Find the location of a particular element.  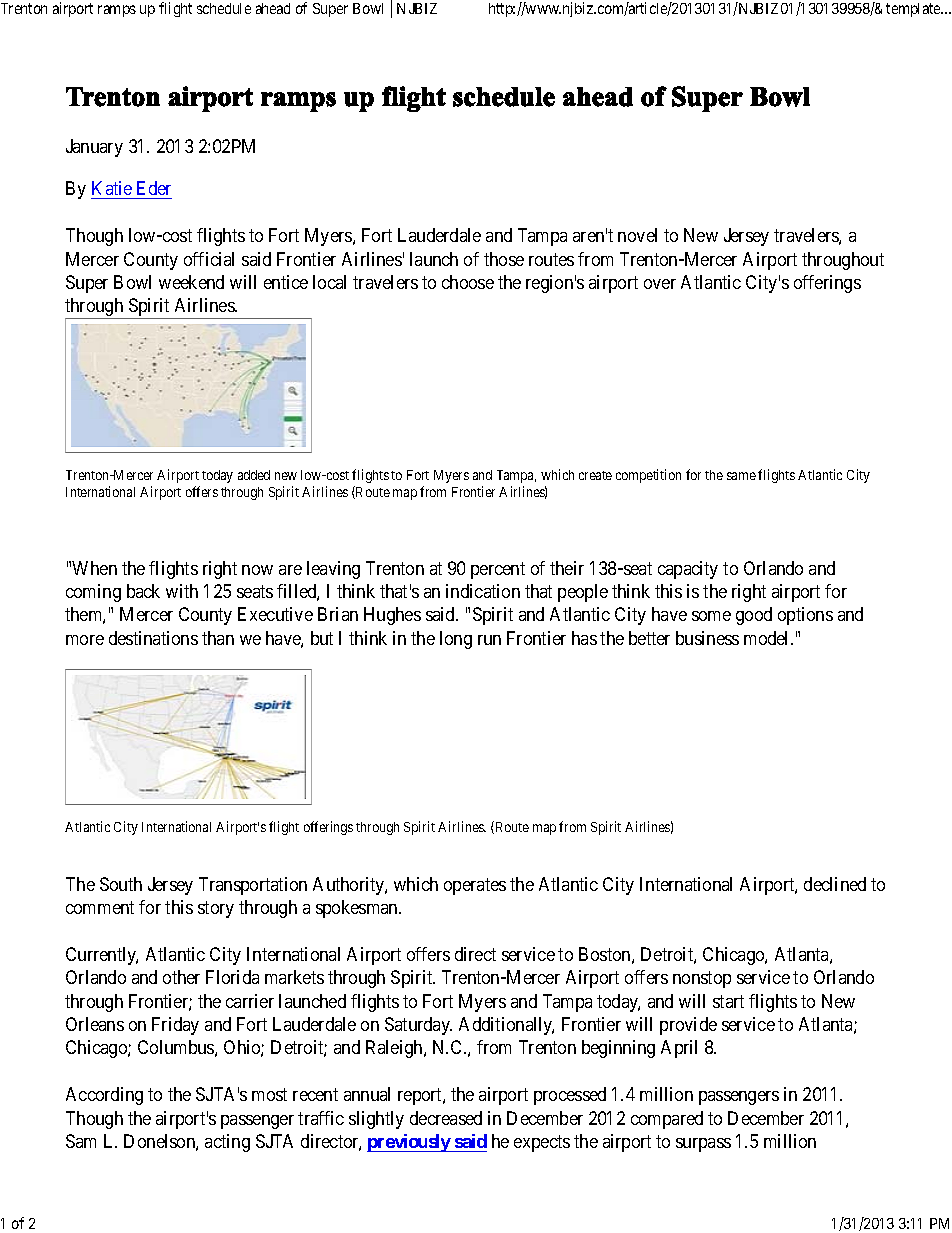

destinations is located at coordinates (153, 638).
